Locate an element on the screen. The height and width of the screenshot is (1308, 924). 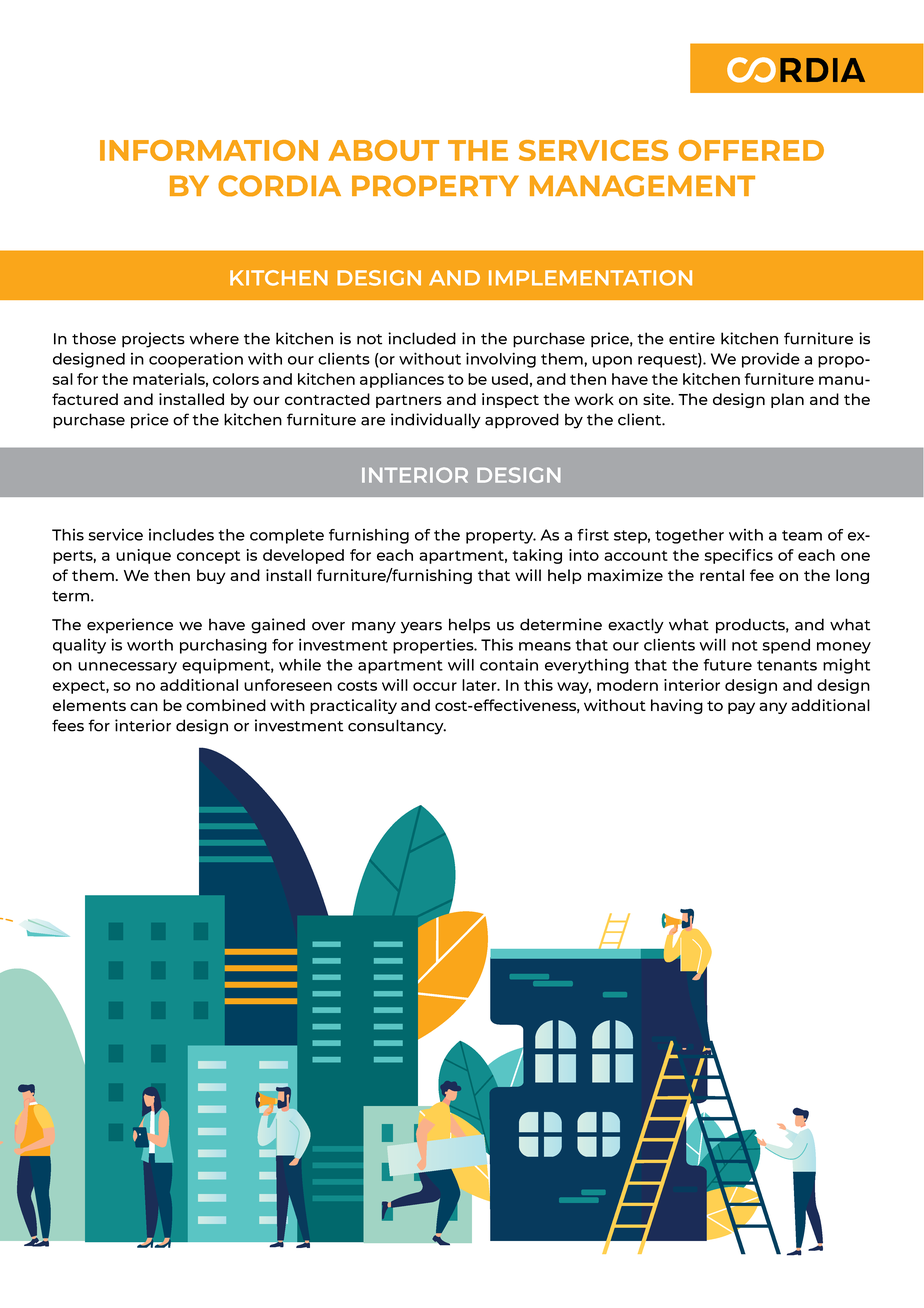
can is located at coordinates (144, 706).
